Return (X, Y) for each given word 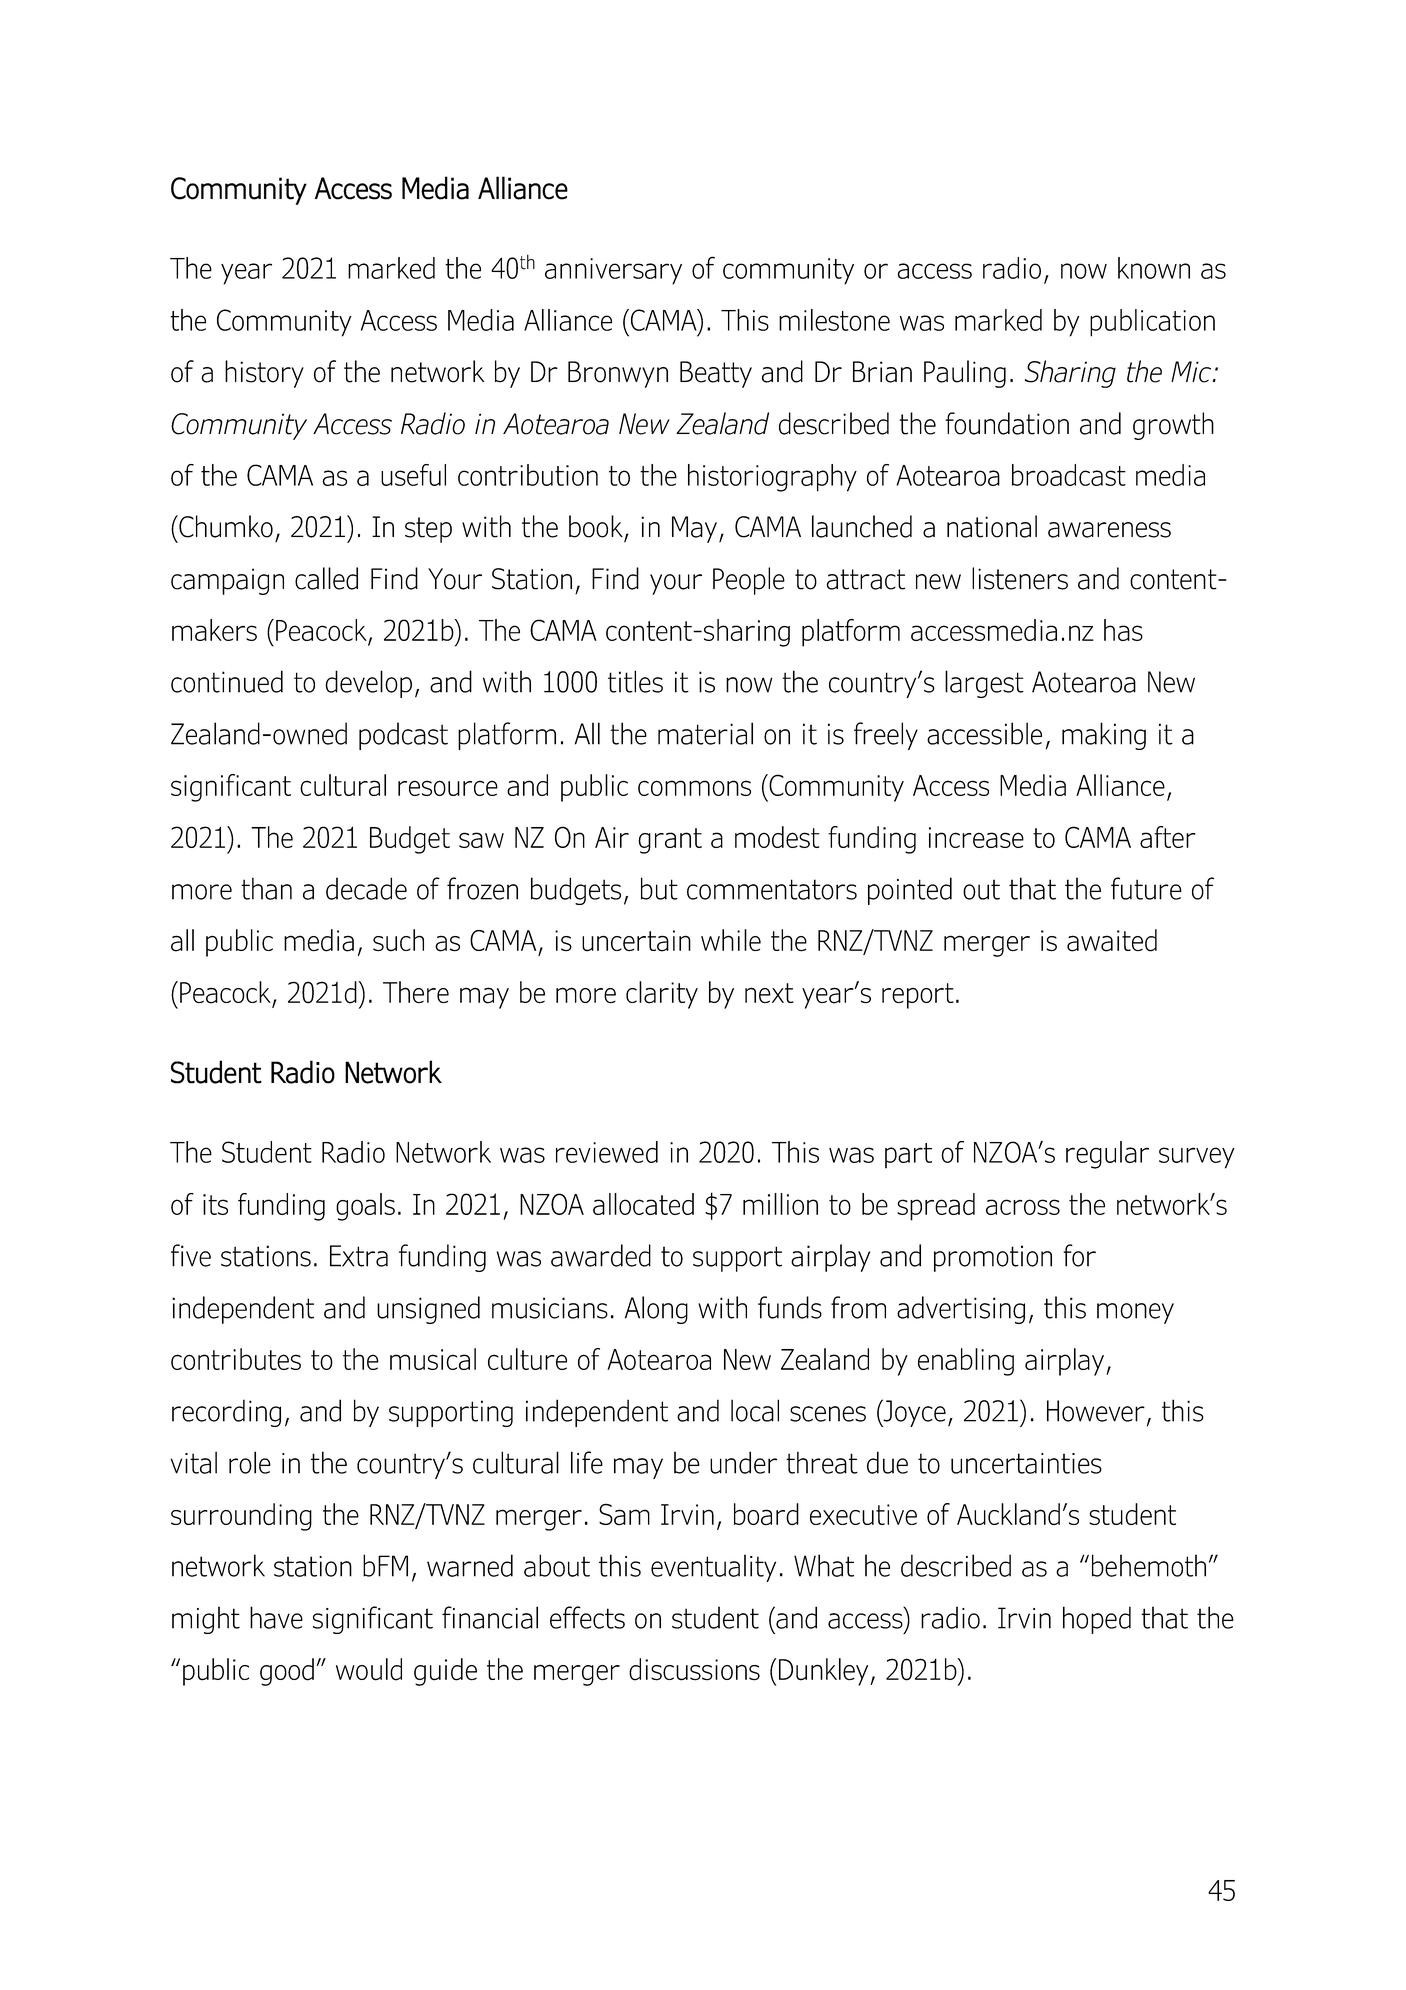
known (1154, 268)
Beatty (716, 374)
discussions (694, 1669)
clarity (662, 995)
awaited (1112, 940)
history (264, 374)
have (276, 1617)
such (398, 940)
